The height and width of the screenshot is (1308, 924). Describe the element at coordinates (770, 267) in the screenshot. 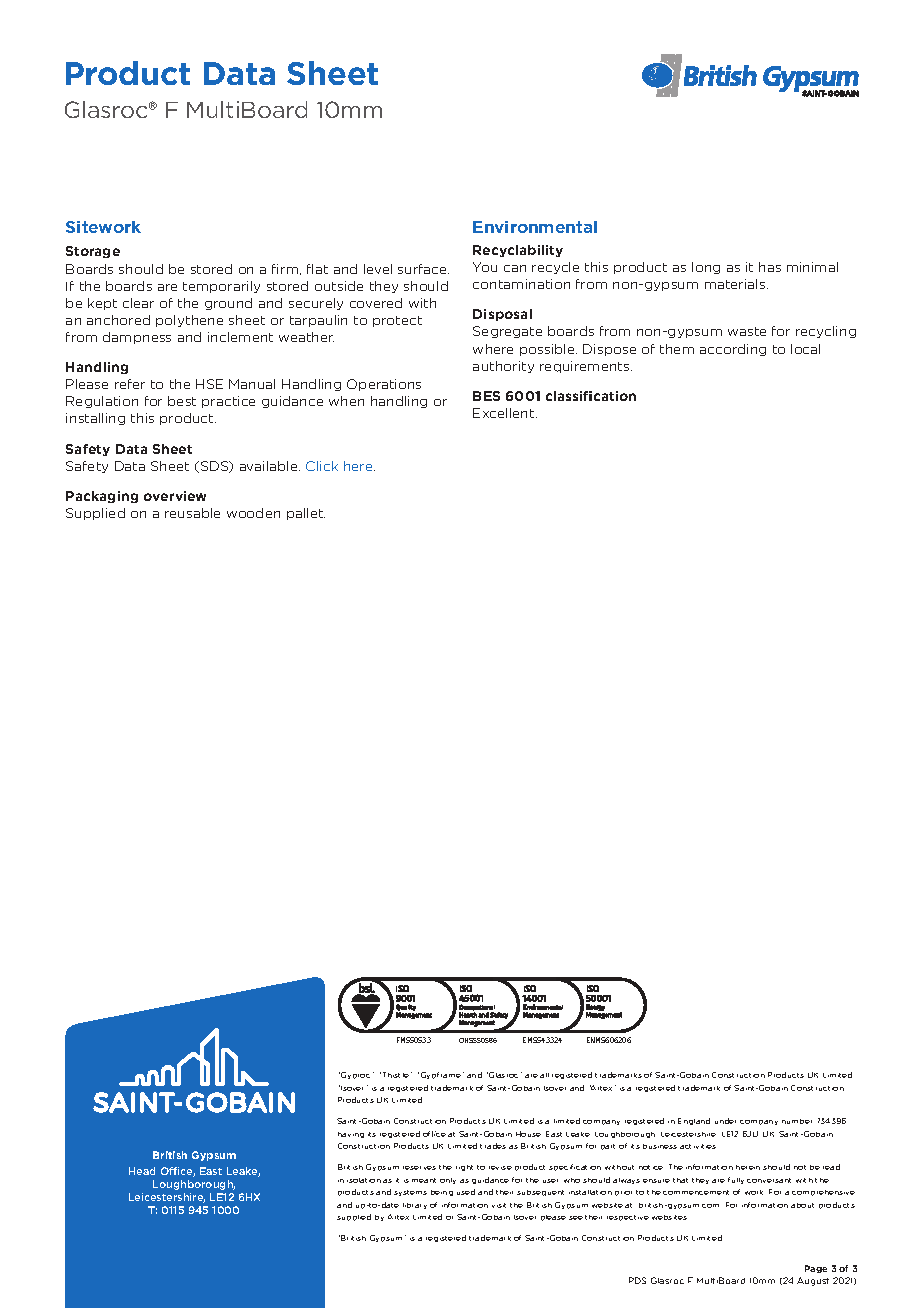

I see `has` at that location.
